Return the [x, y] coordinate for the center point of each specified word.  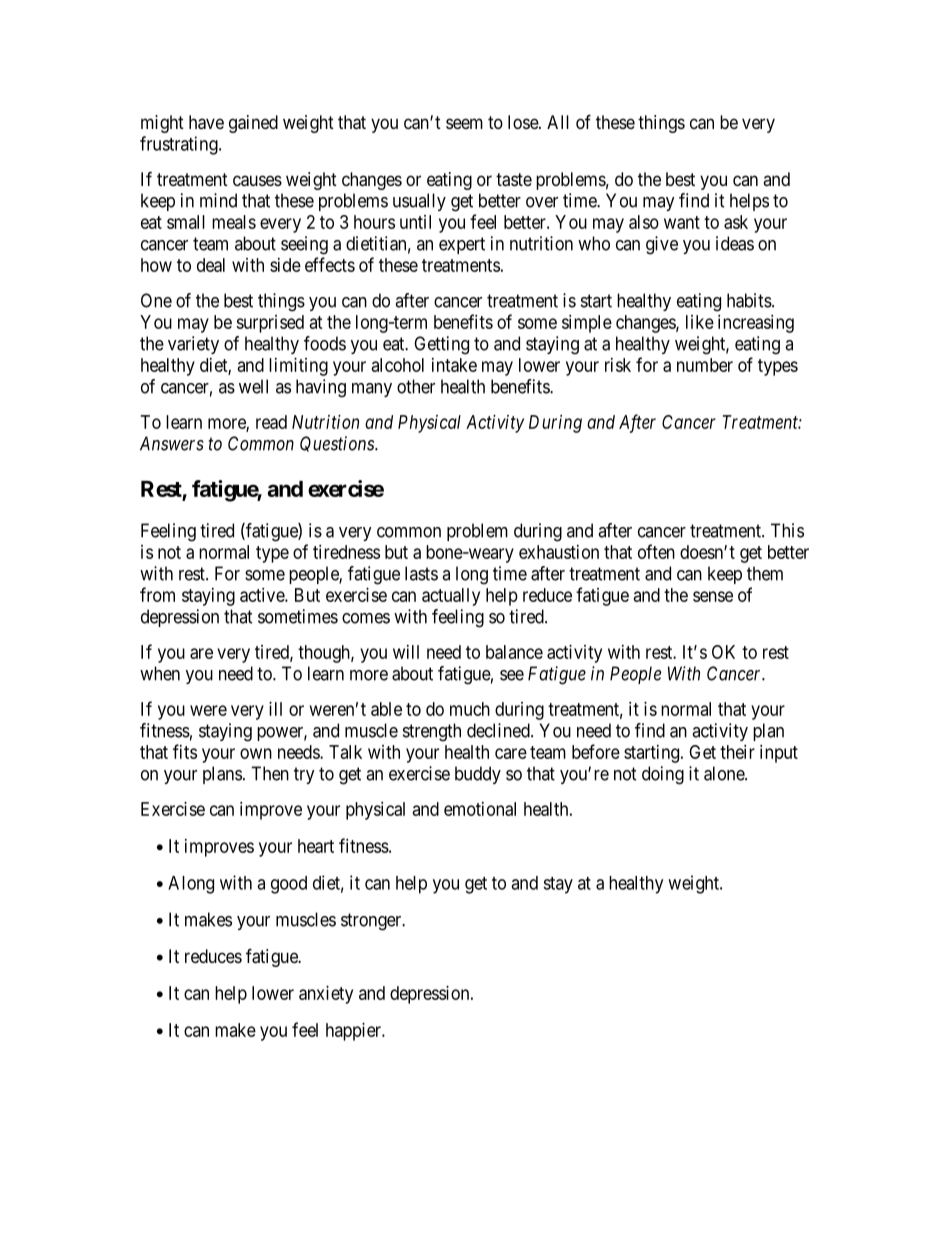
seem [464, 123]
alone [725, 773]
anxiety [326, 995]
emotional [480, 809]
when [160, 673]
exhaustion [559, 552]
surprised [270, 324]
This [787, 530]
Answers [172, 443]
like [700, 322]
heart [316, 846]
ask [736, 222]
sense [713, 596]
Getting [441, 345]
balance [514, 652]
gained [253, 124]
